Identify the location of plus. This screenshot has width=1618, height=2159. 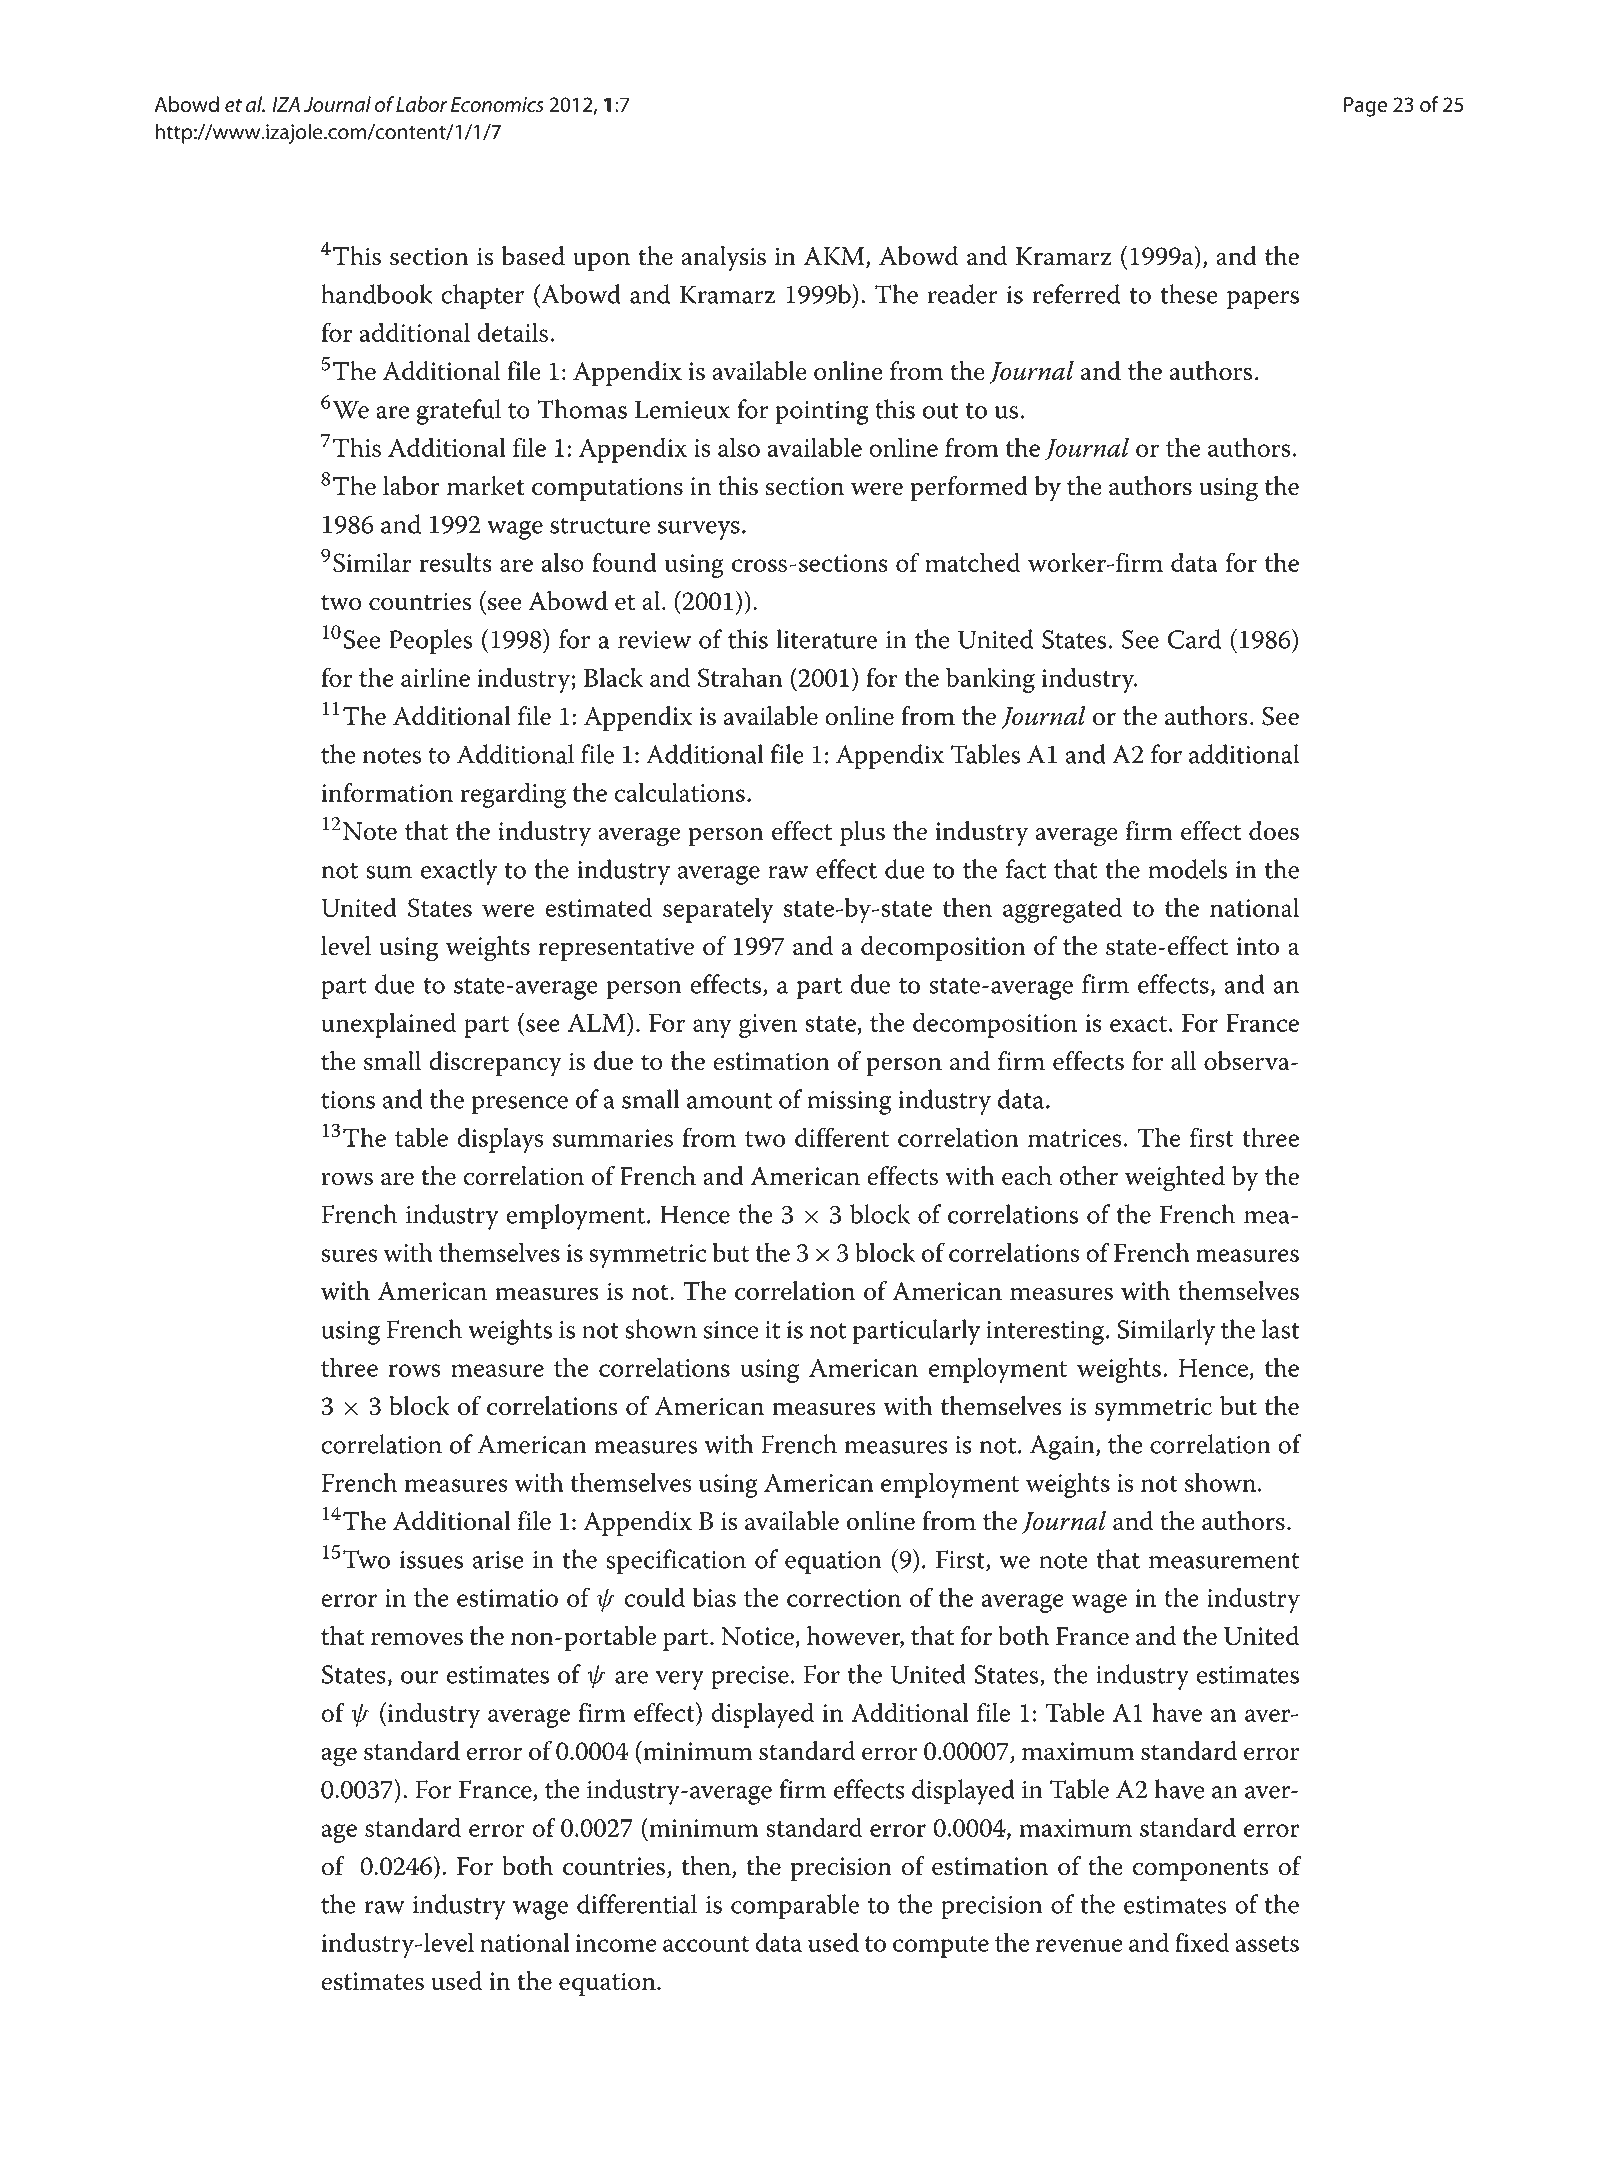
(862, 833).
